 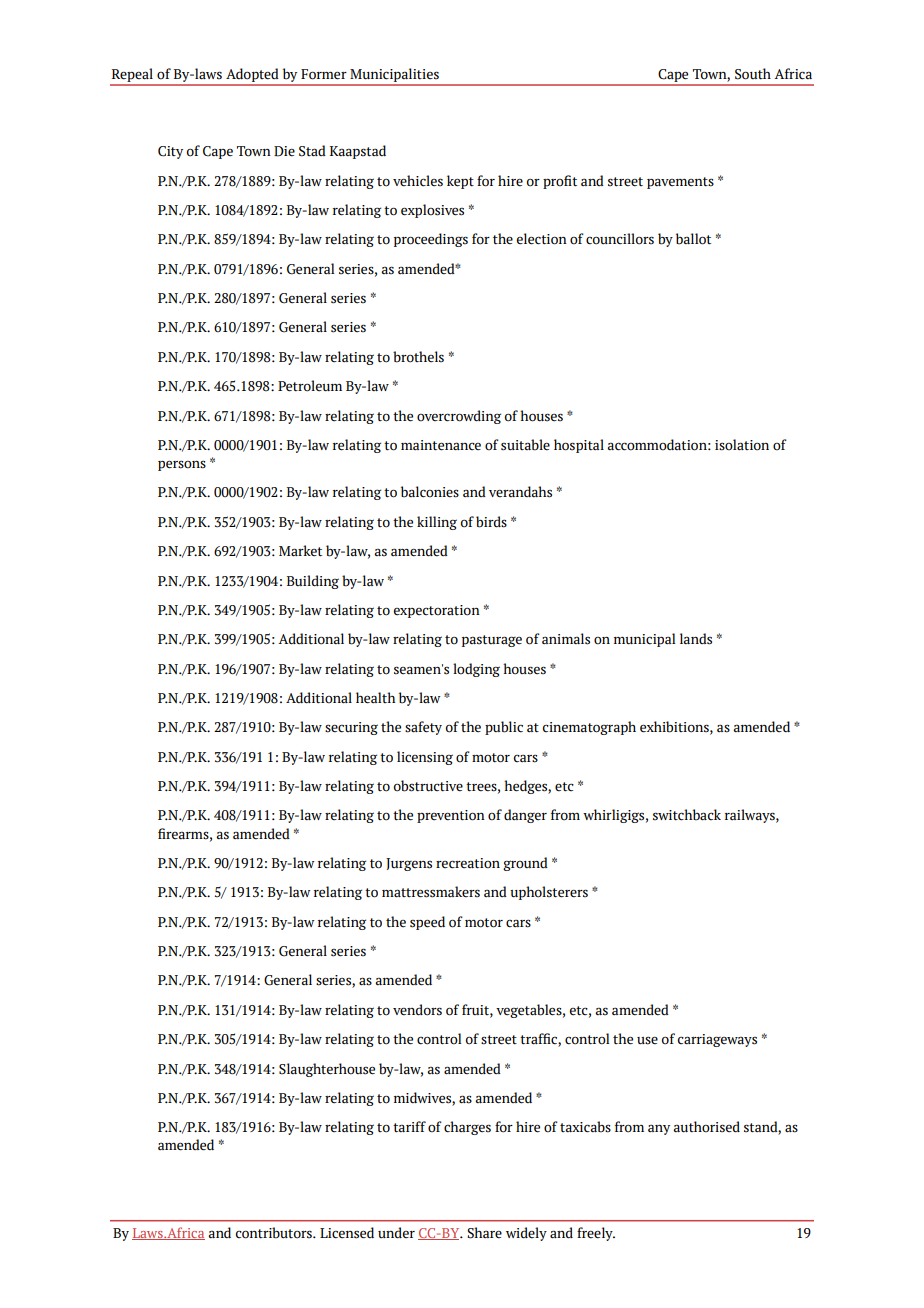 I want to click on contributors, so click(x=275, y=1233).
